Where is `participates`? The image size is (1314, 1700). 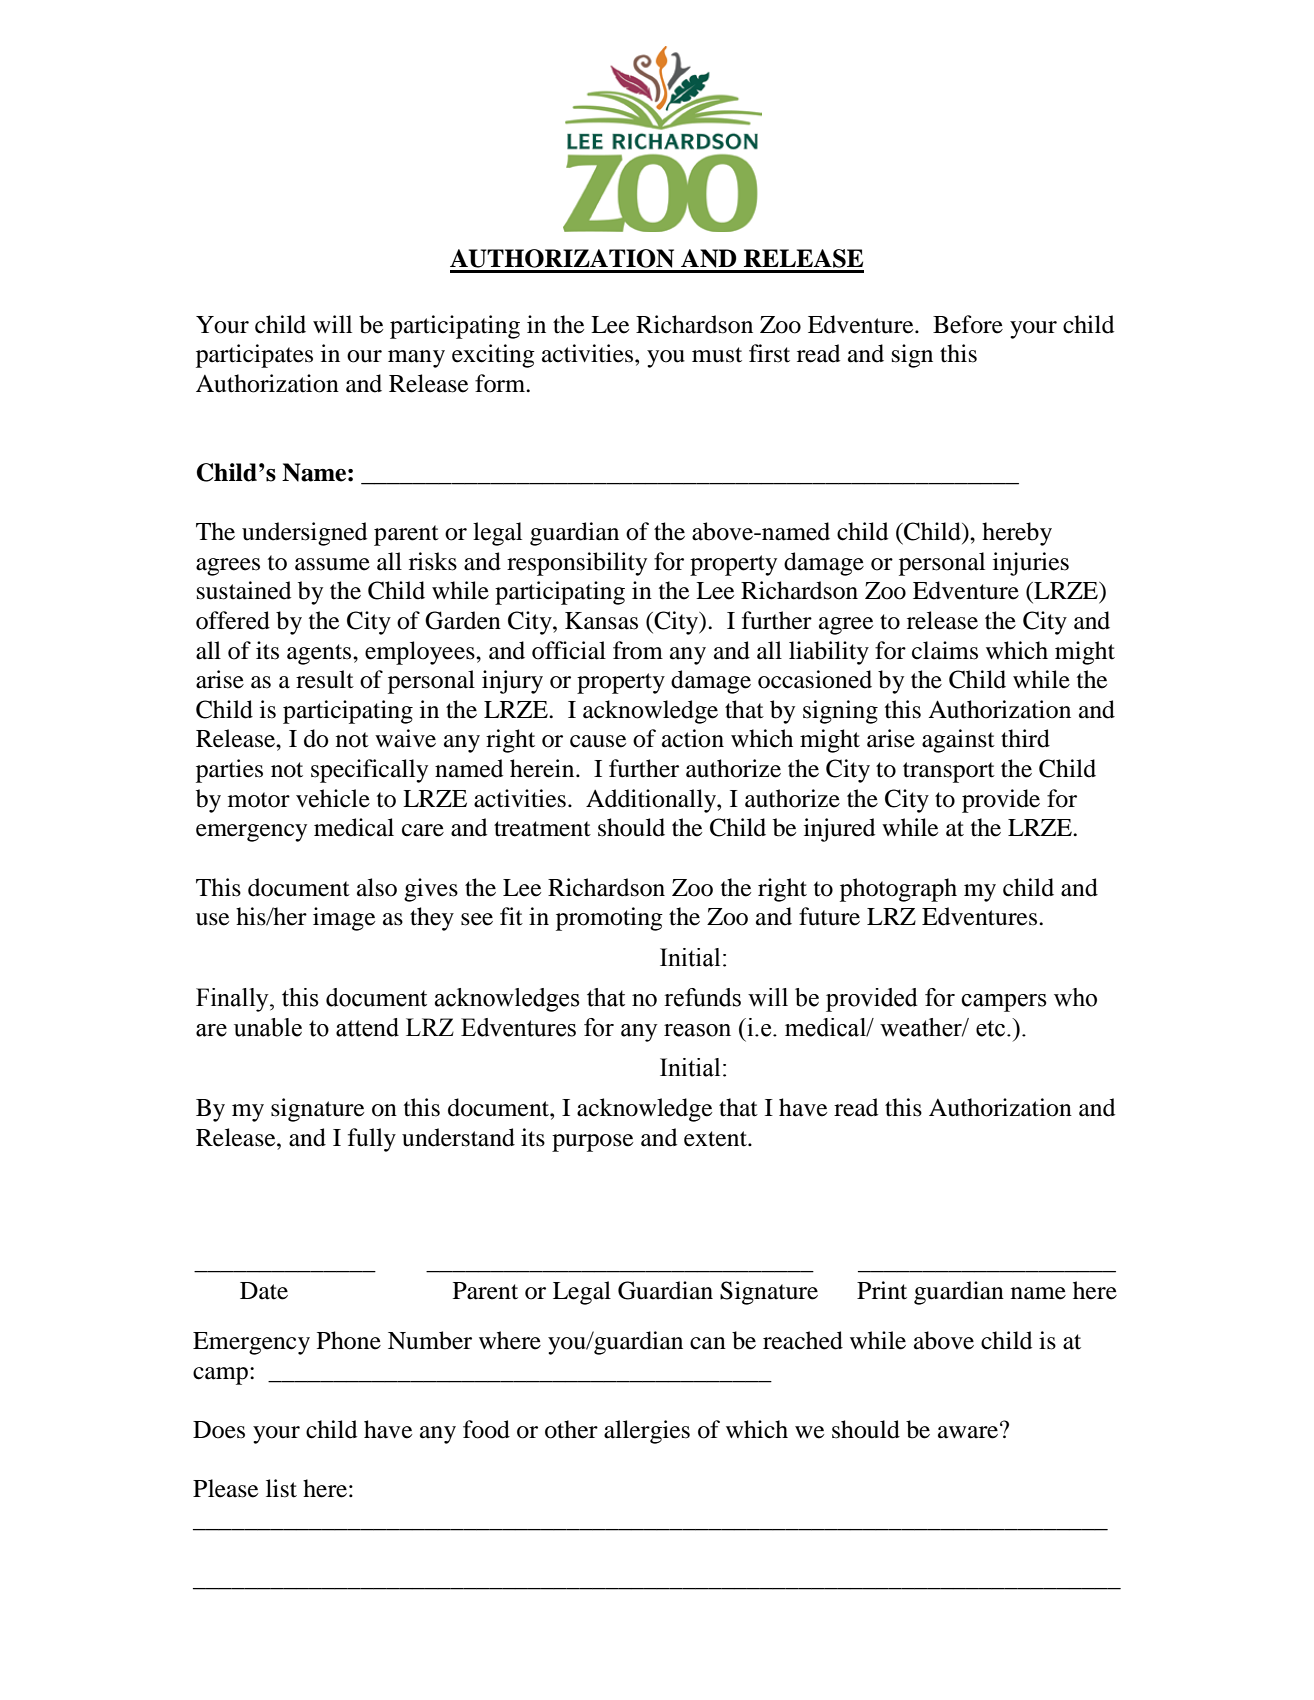
participates is located at coordinates (254, 356).
